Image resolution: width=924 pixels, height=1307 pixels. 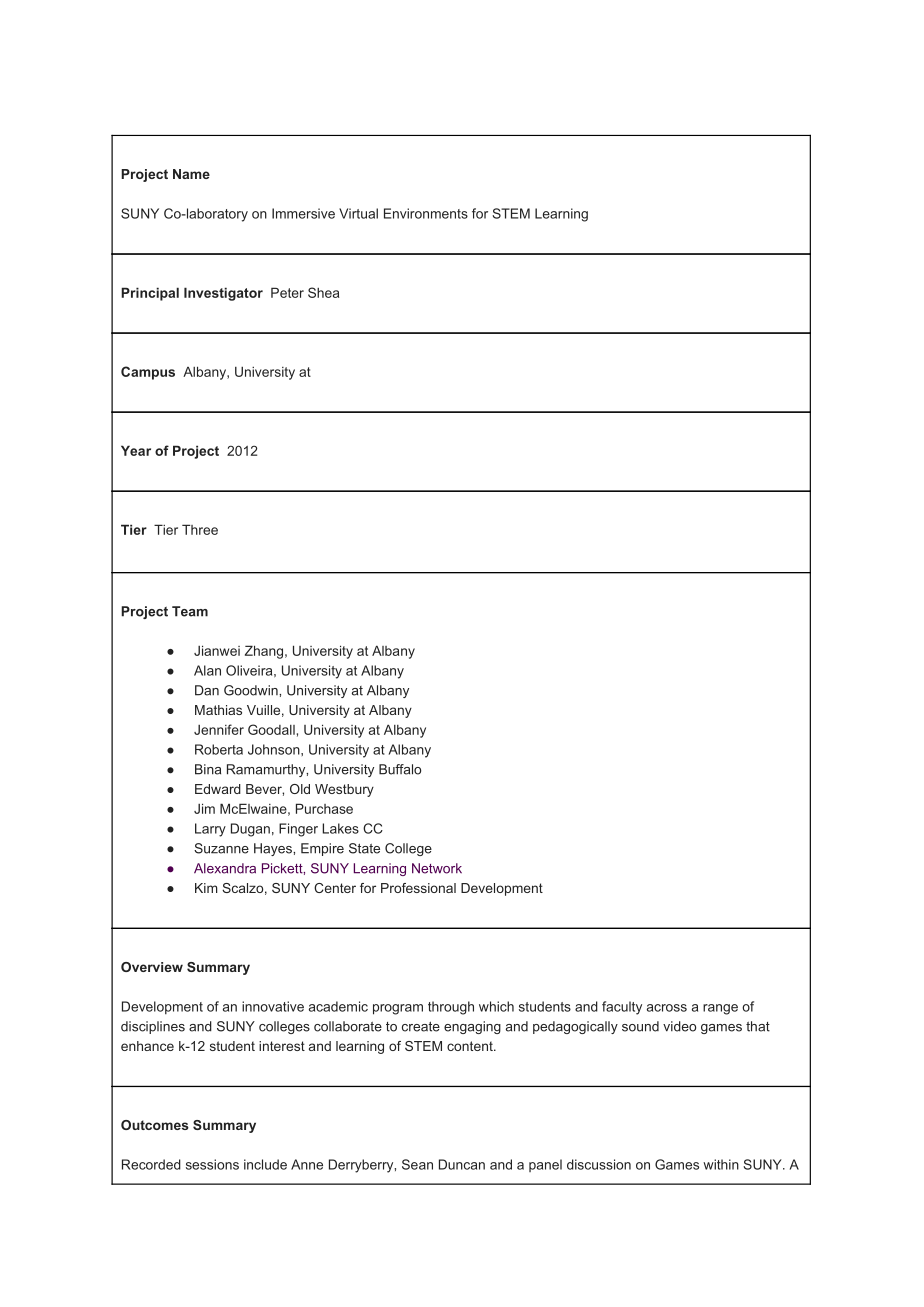 What do you see at coordinates (264, 652) in the screenshot?
I see `Zhang` at bounding box center [264, 652].
